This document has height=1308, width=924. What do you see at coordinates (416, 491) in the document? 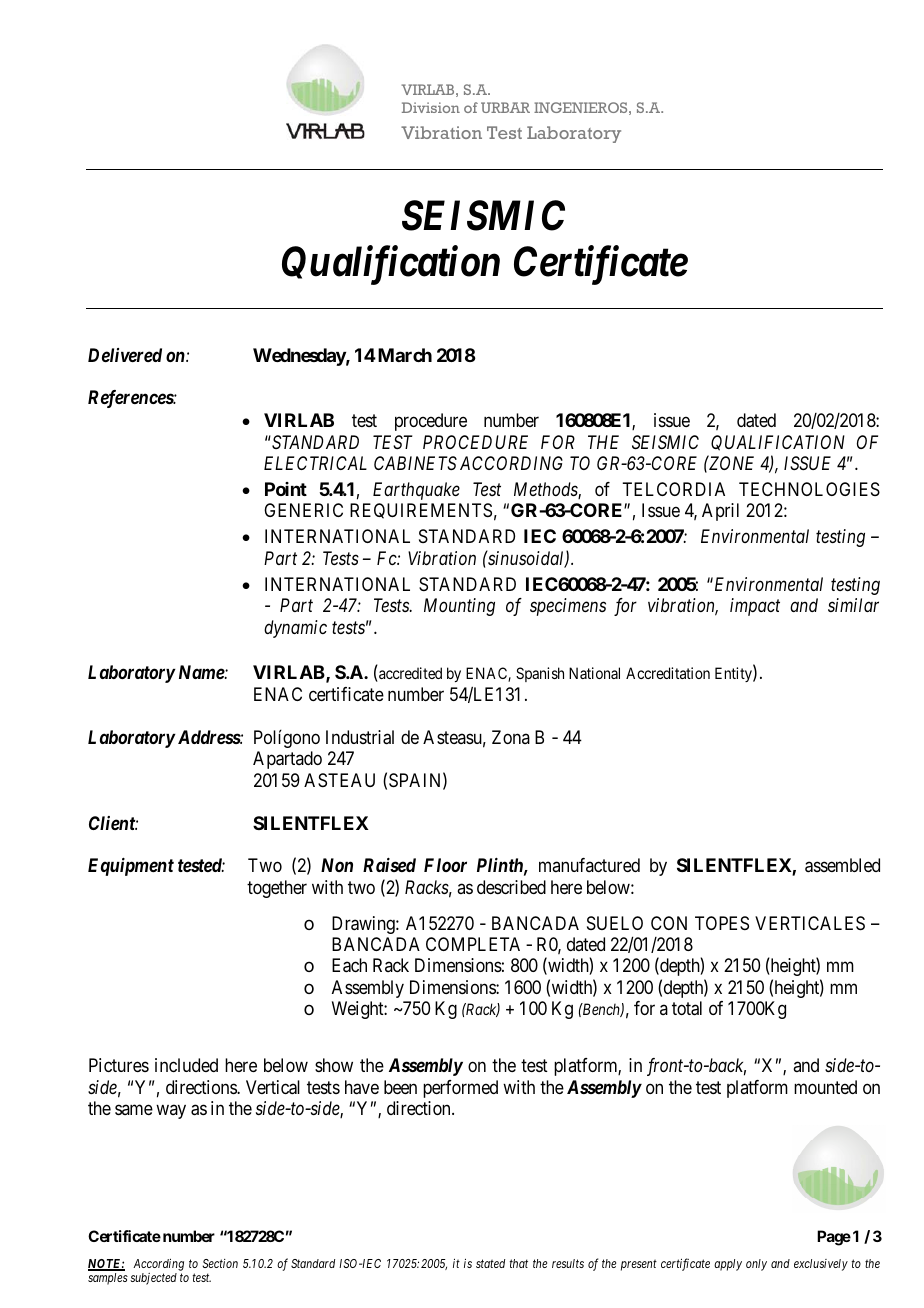
I see `Earthquake` at bounding box center [416, 491].
